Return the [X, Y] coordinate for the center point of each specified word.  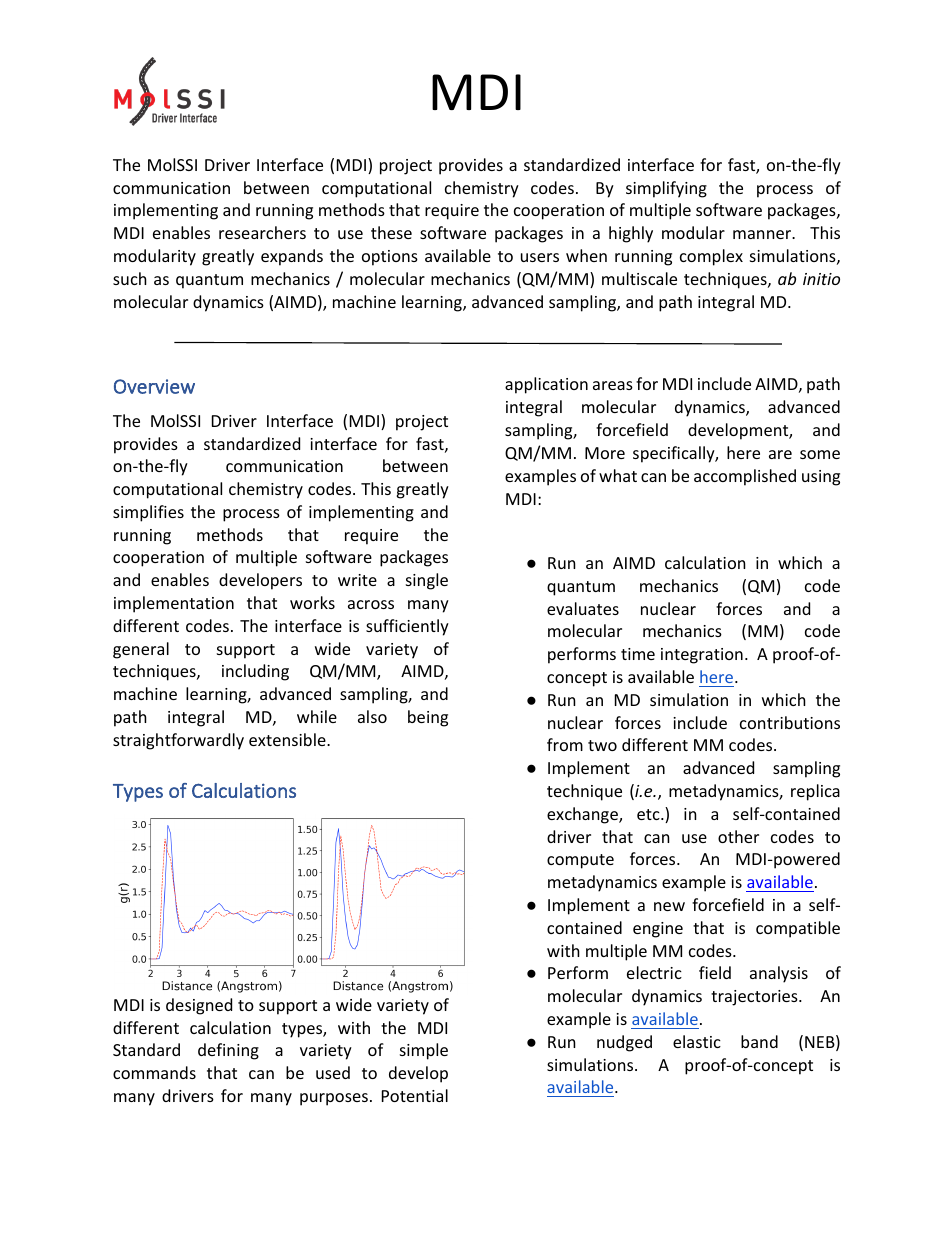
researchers [262, 232]
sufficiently [407, 627]
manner [763, 234]
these [391, 232]
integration [702, 656]
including [255, 672]
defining [228, 1051]
